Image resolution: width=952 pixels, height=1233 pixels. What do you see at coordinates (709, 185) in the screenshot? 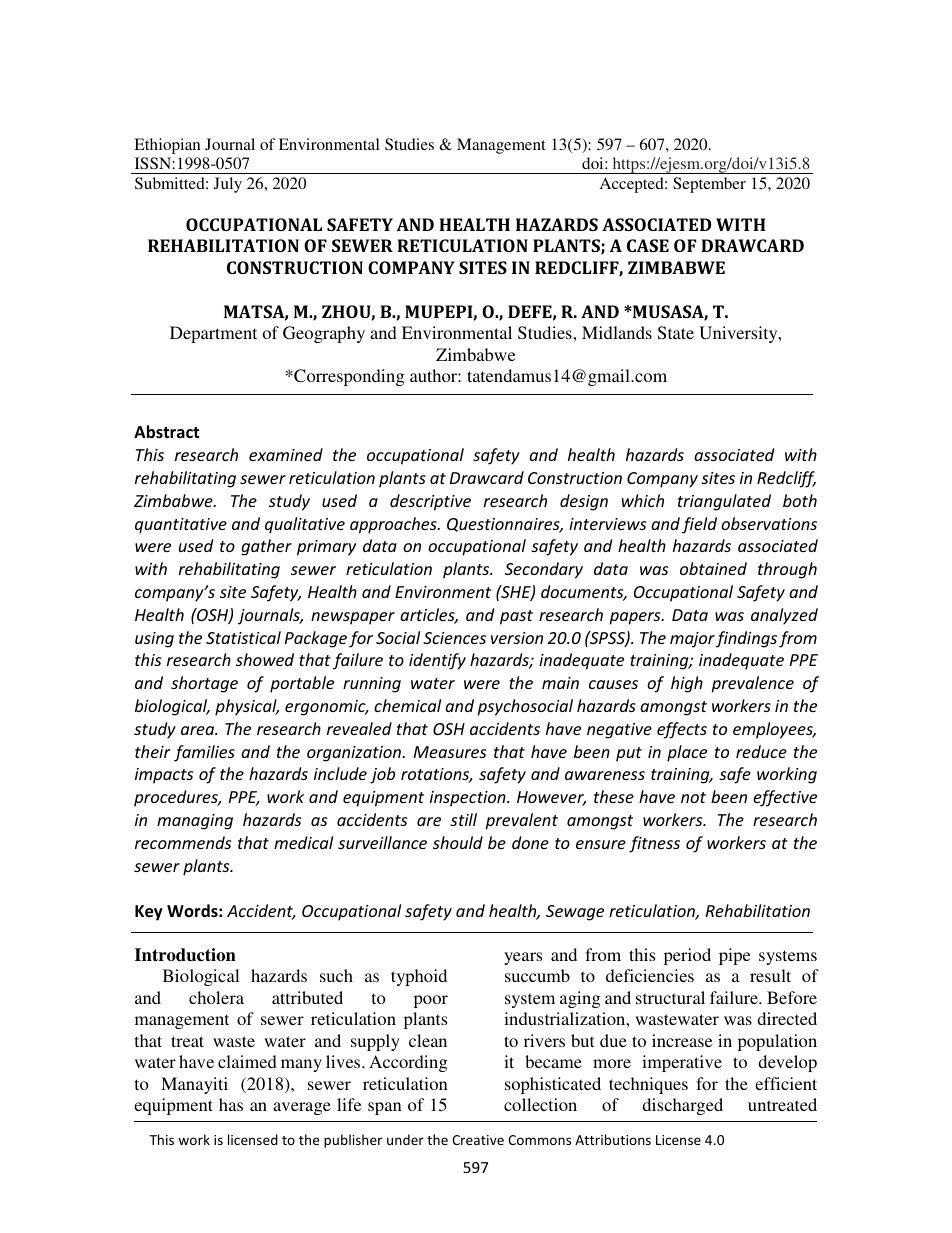
I see `September` at bounding box center [709, 185].
